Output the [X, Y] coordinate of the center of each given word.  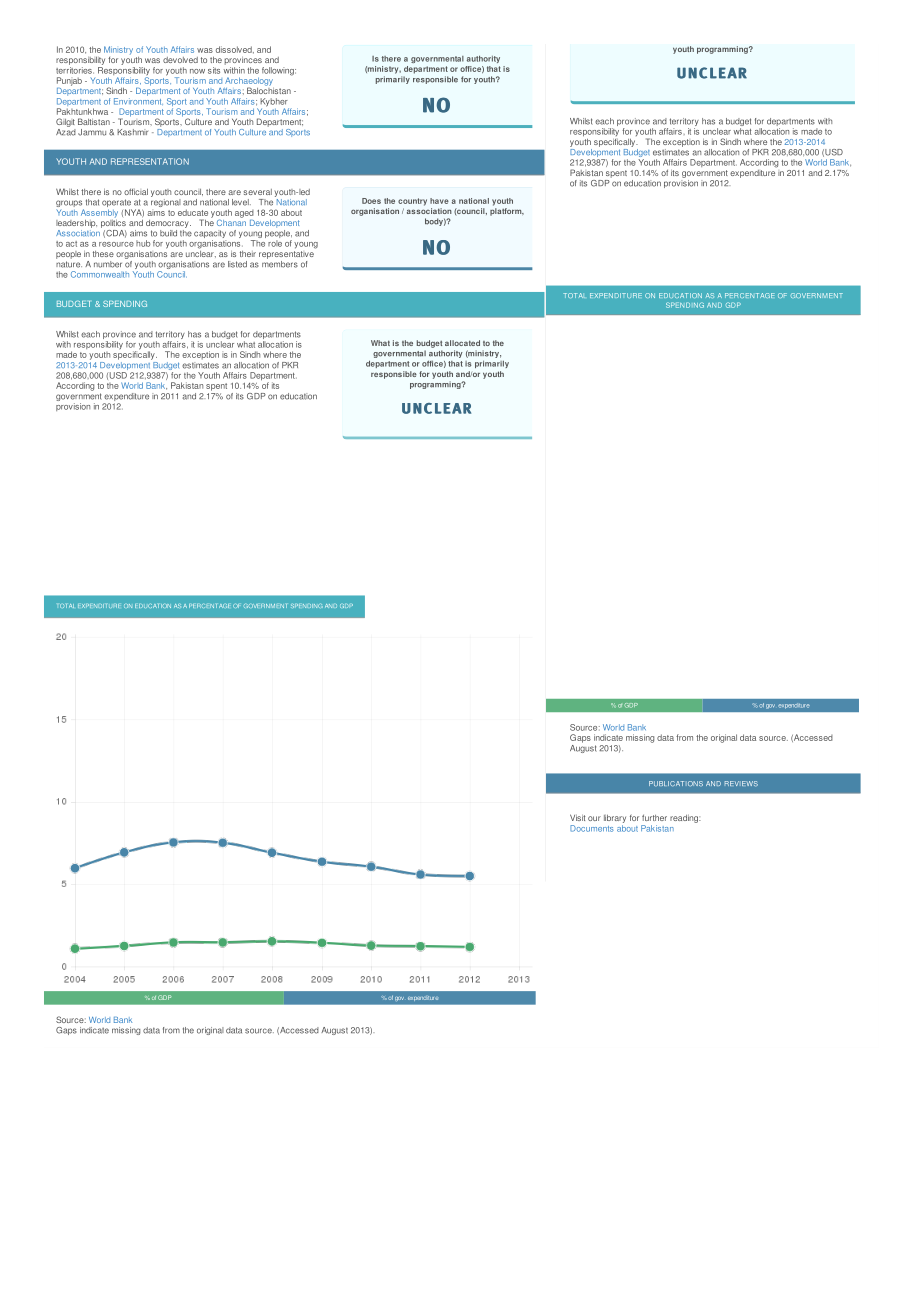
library [615, 819]
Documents [592, 828]
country [412, 202]
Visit [577, 817]
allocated [462, 343]
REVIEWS [741, 784]
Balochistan [269, 89]
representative [287, 253]
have [439, 201]
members [280, 263]
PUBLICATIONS [676, 784]
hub [143, 243]
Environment [138, 100]
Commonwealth [100, 274]
